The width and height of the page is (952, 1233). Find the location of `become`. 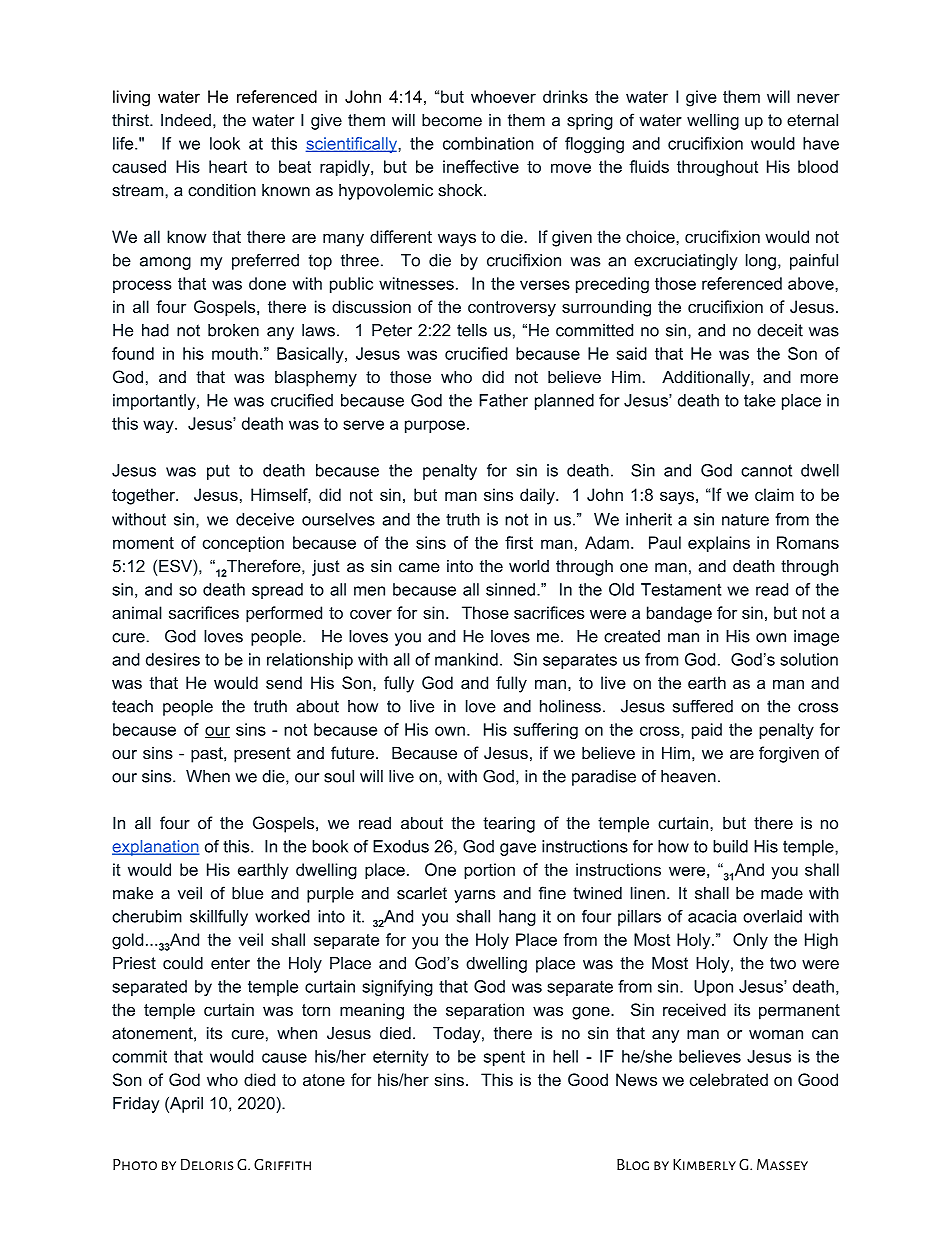

become is located at coordinates (452, 120).
